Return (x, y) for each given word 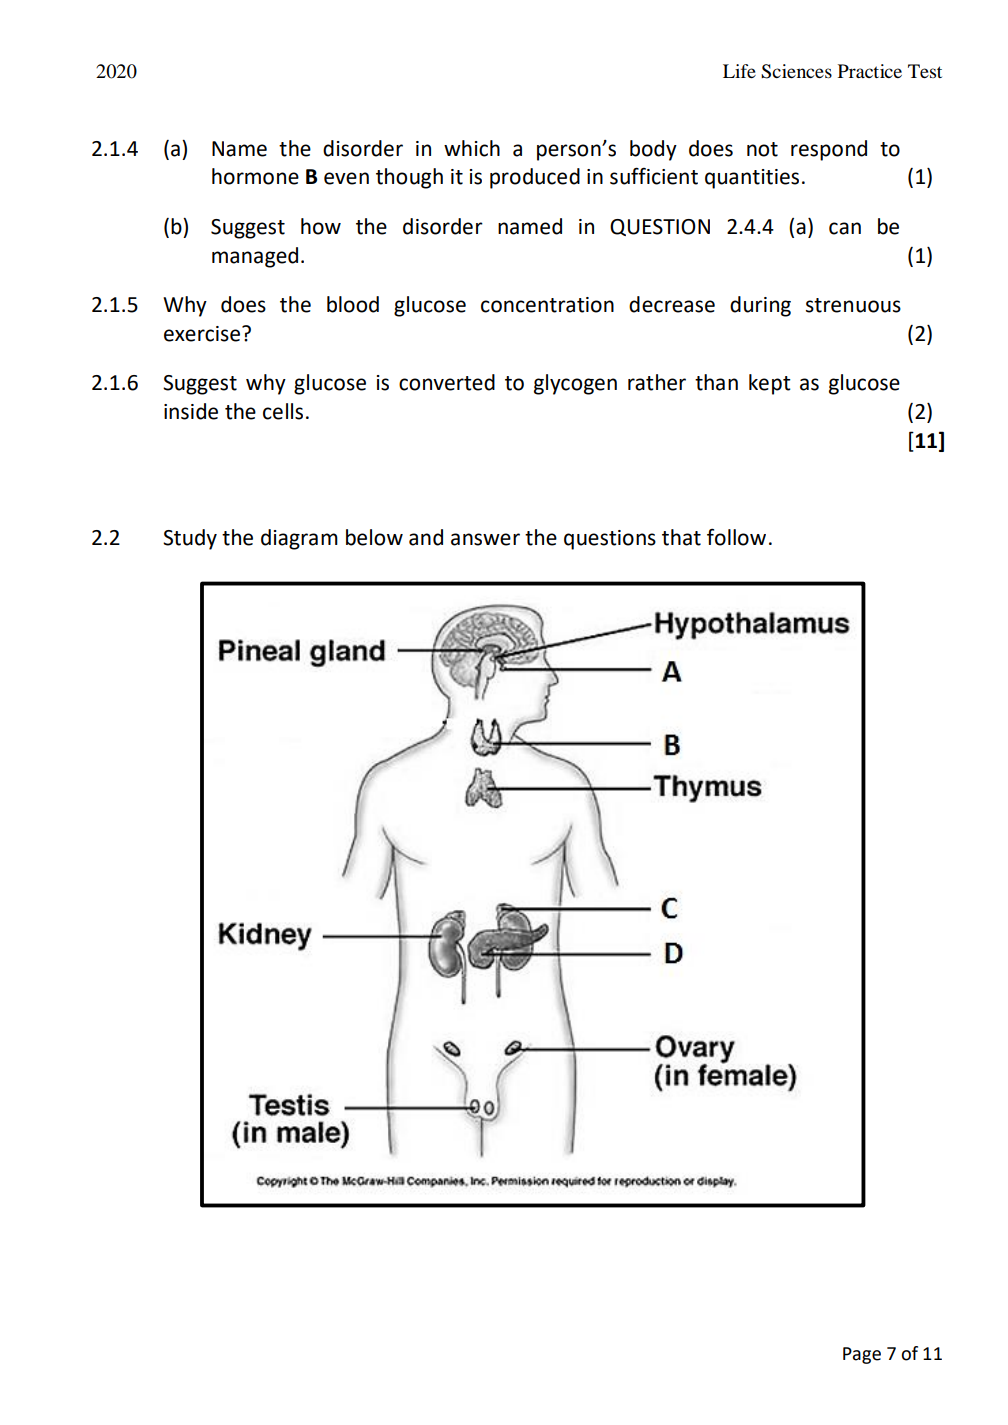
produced (535, 178)
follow (736, 537)
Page (862, 1355)
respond (829, 150)
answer (485, 539)
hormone (255, 176)
